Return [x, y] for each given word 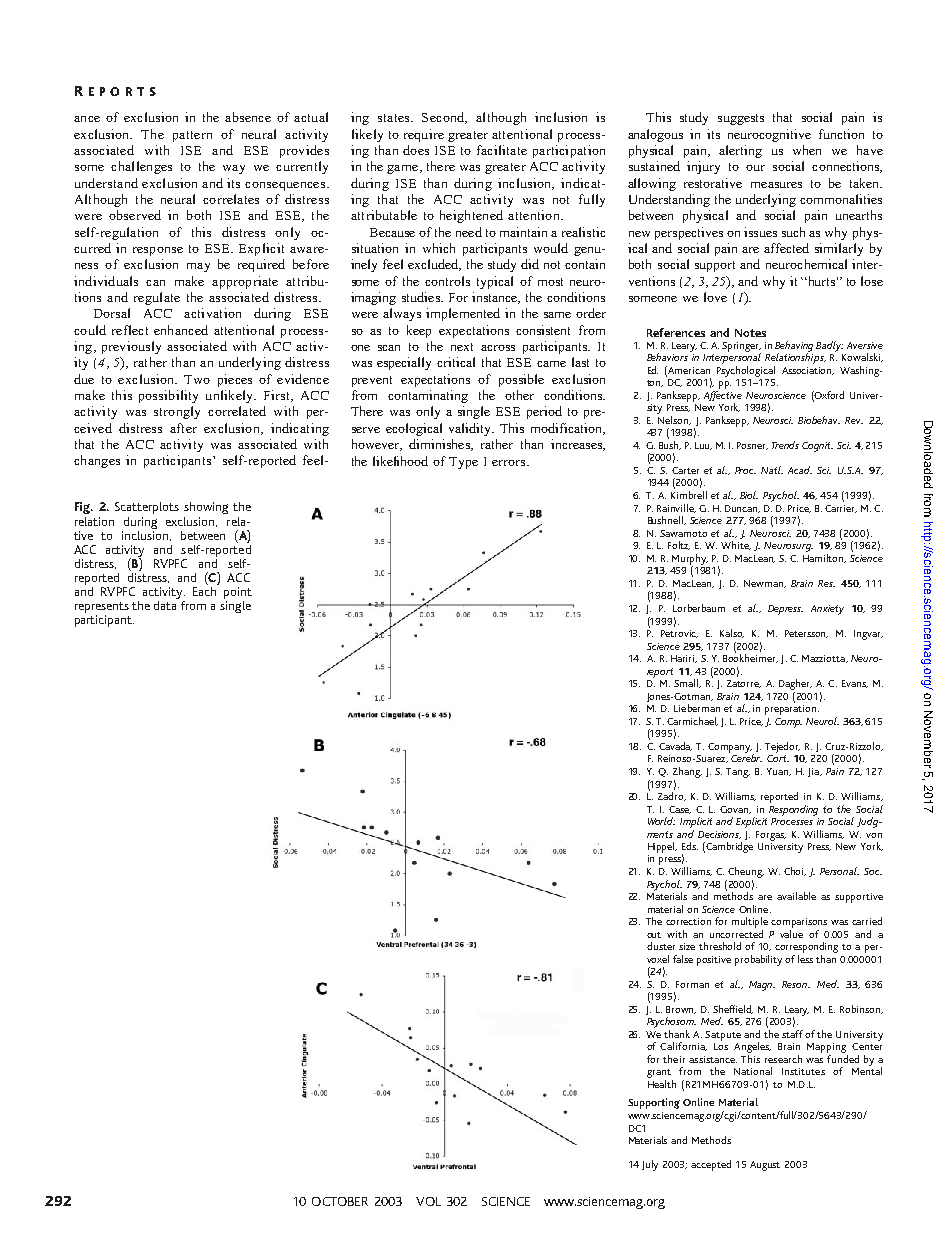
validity [471, 429]
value [791, 932]
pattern [192, 136]
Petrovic [679, 634]
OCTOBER [340, 1201]
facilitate [502, 150]
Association [808, 371]
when [807, 150]
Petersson [806, 634]
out [654, 935]
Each [205, 590]
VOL [428, 1201]
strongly [177, 412]
